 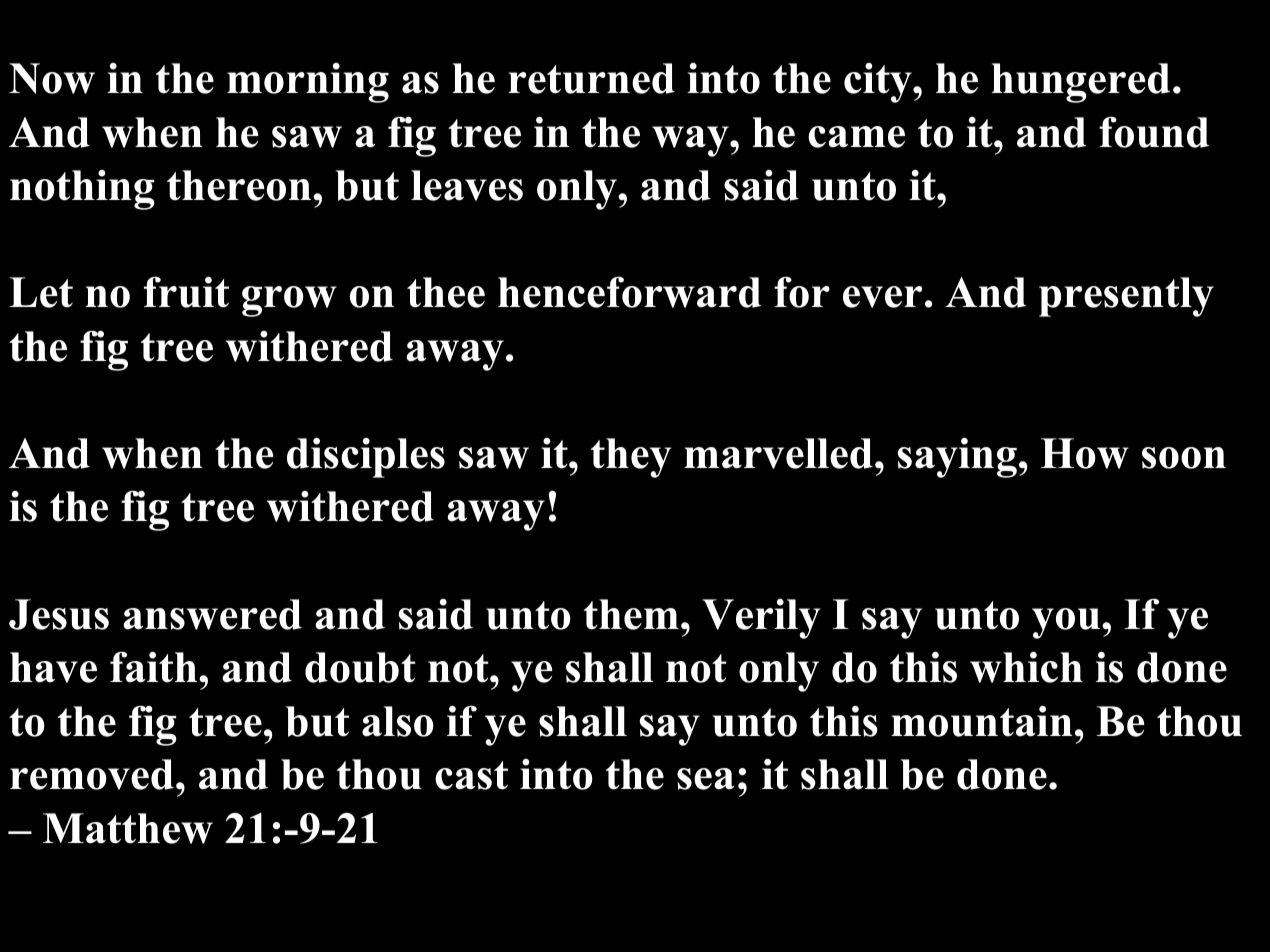 What do you see at coordinates (1085, 453) in the image?
I see `How` at bounding box center [1085, 453].
